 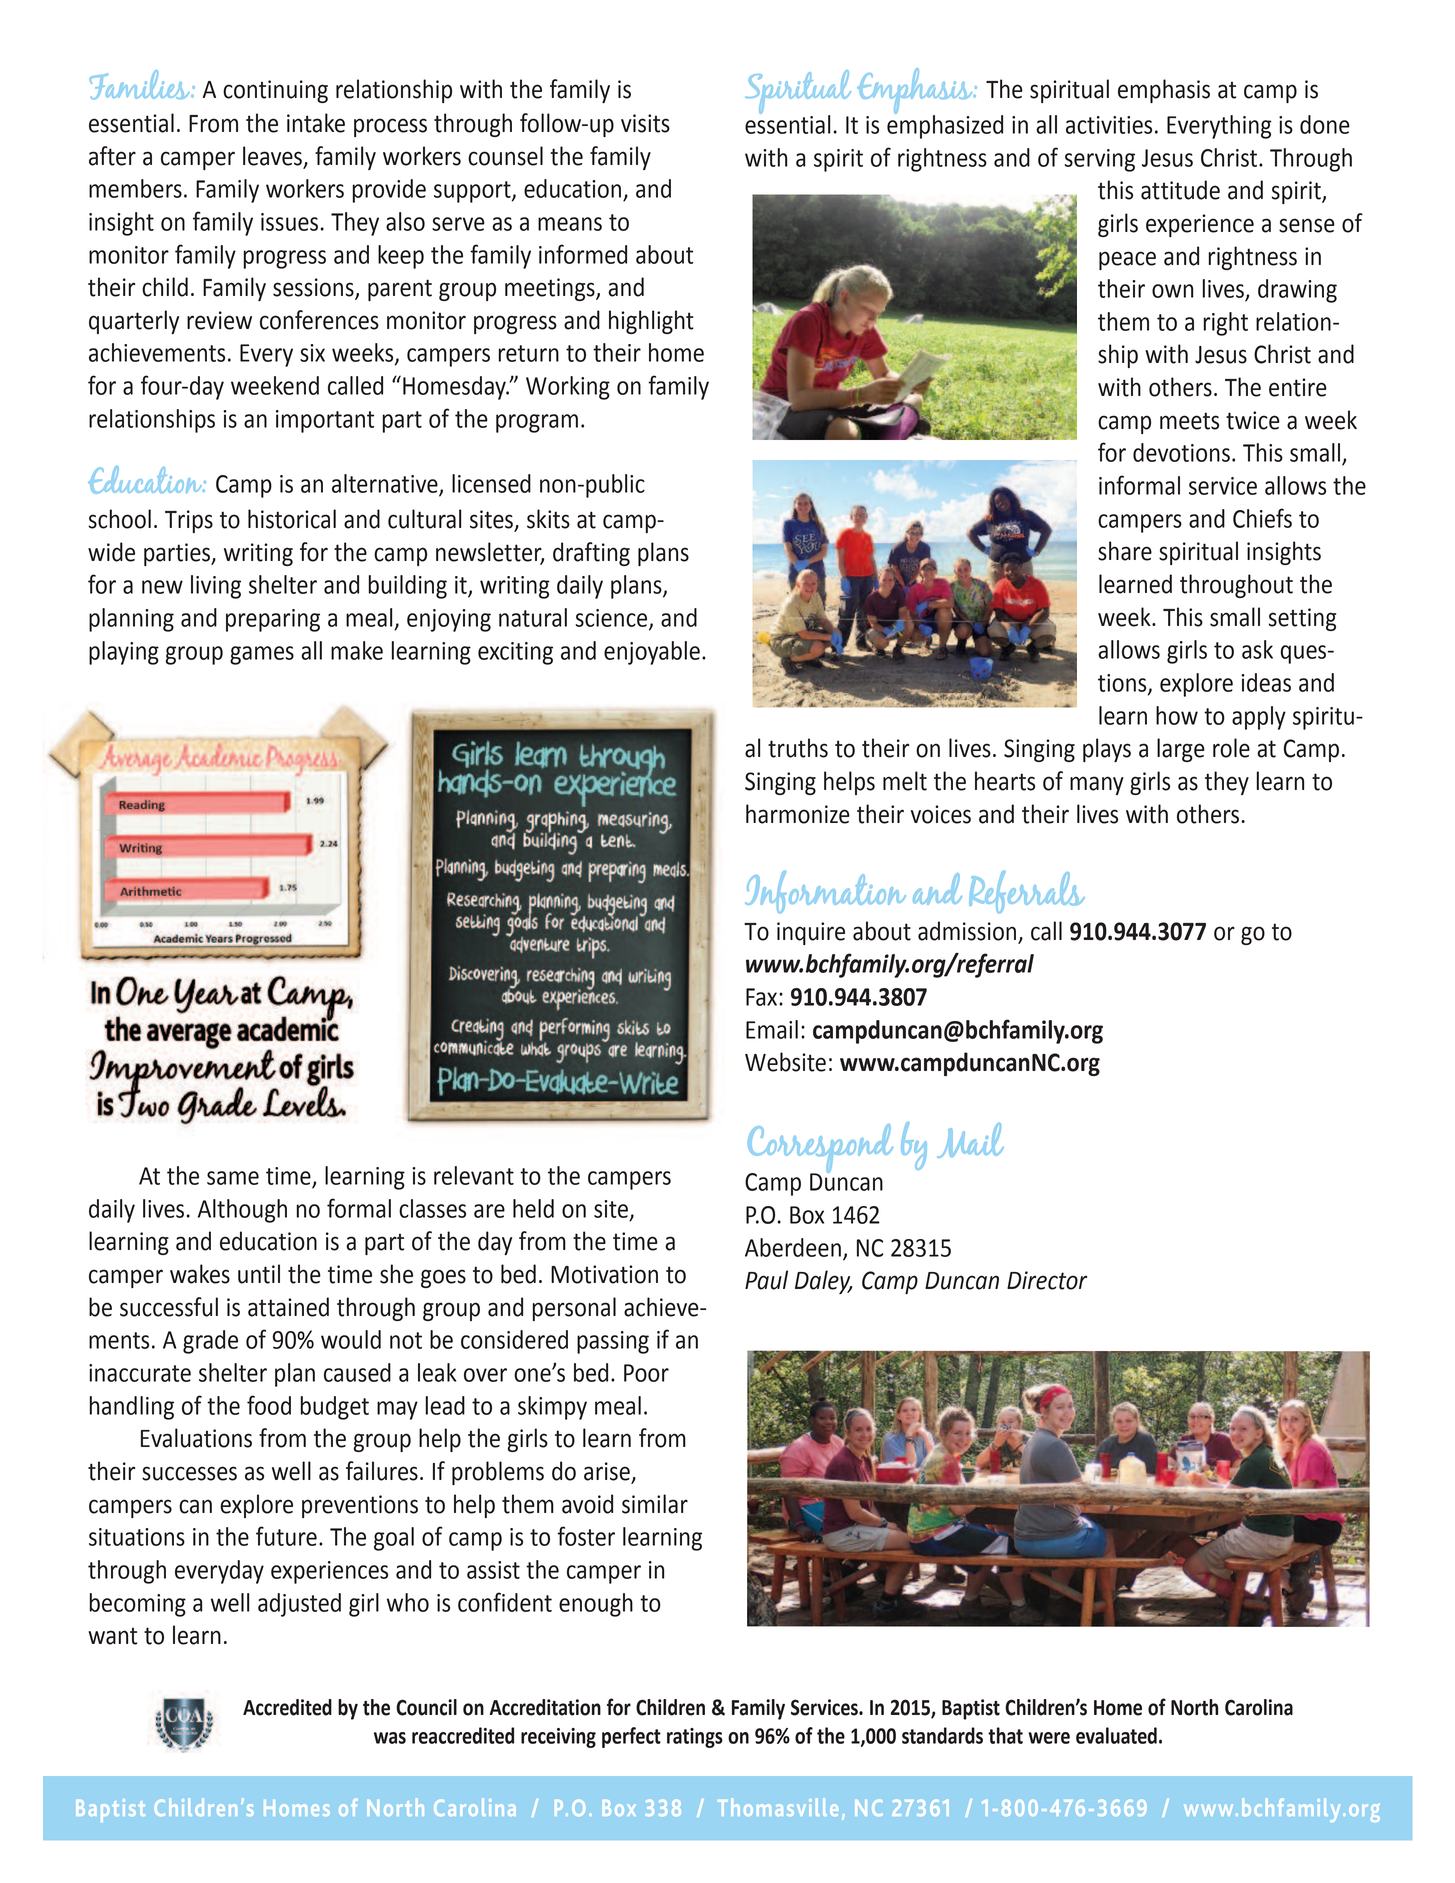 What do you see at coordinates (968, 932) in the document?
I see `admission` at bounding box center [968, 932].
